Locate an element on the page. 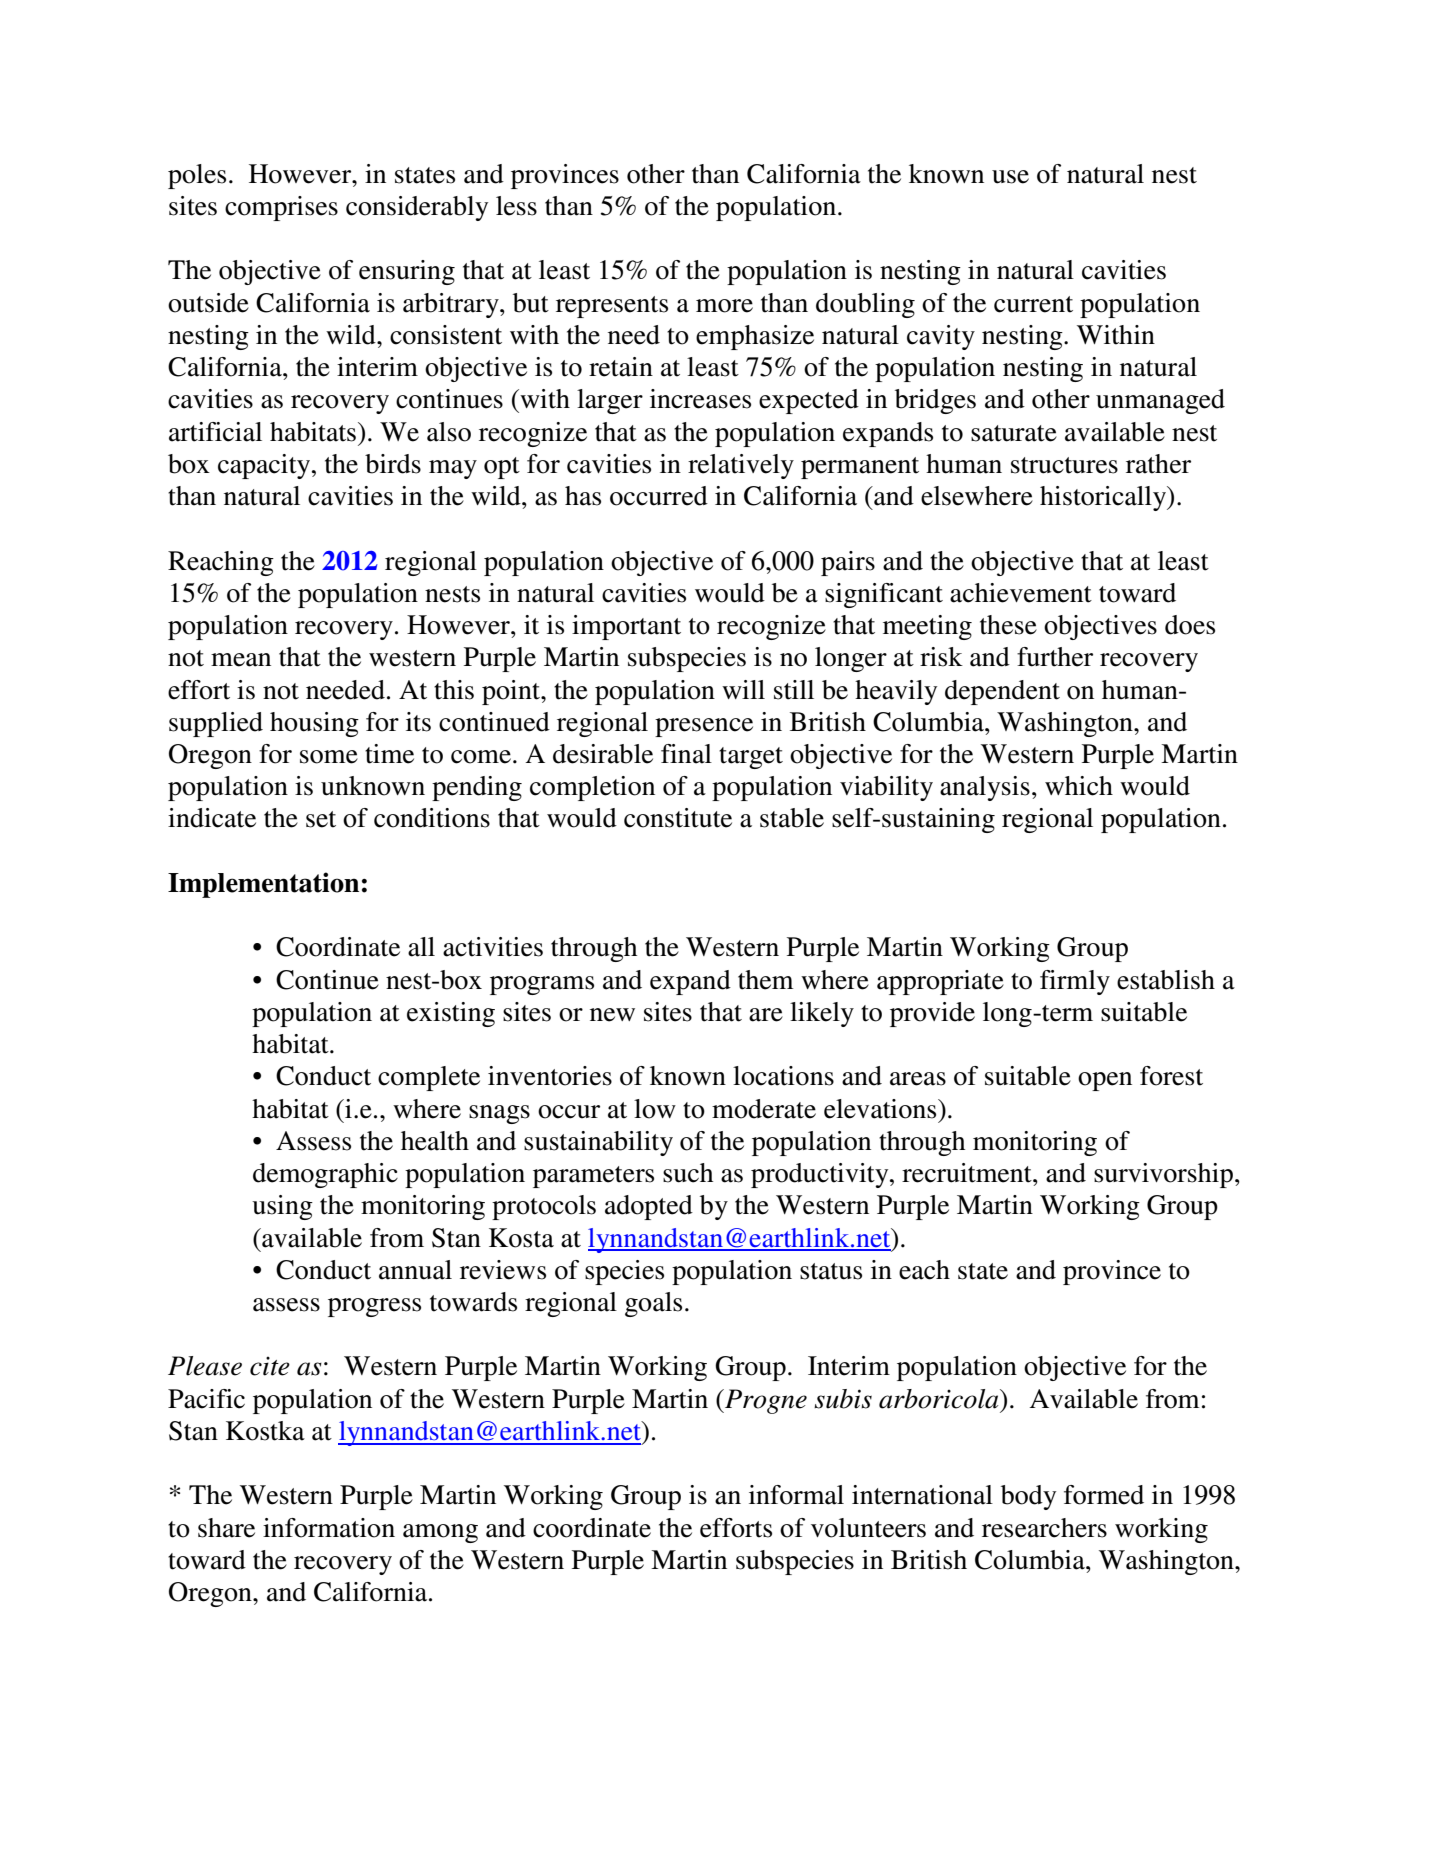 Image resolution: width=1430 pixels, height=1850 pixels. information is located at coordinates (329, 1528).
